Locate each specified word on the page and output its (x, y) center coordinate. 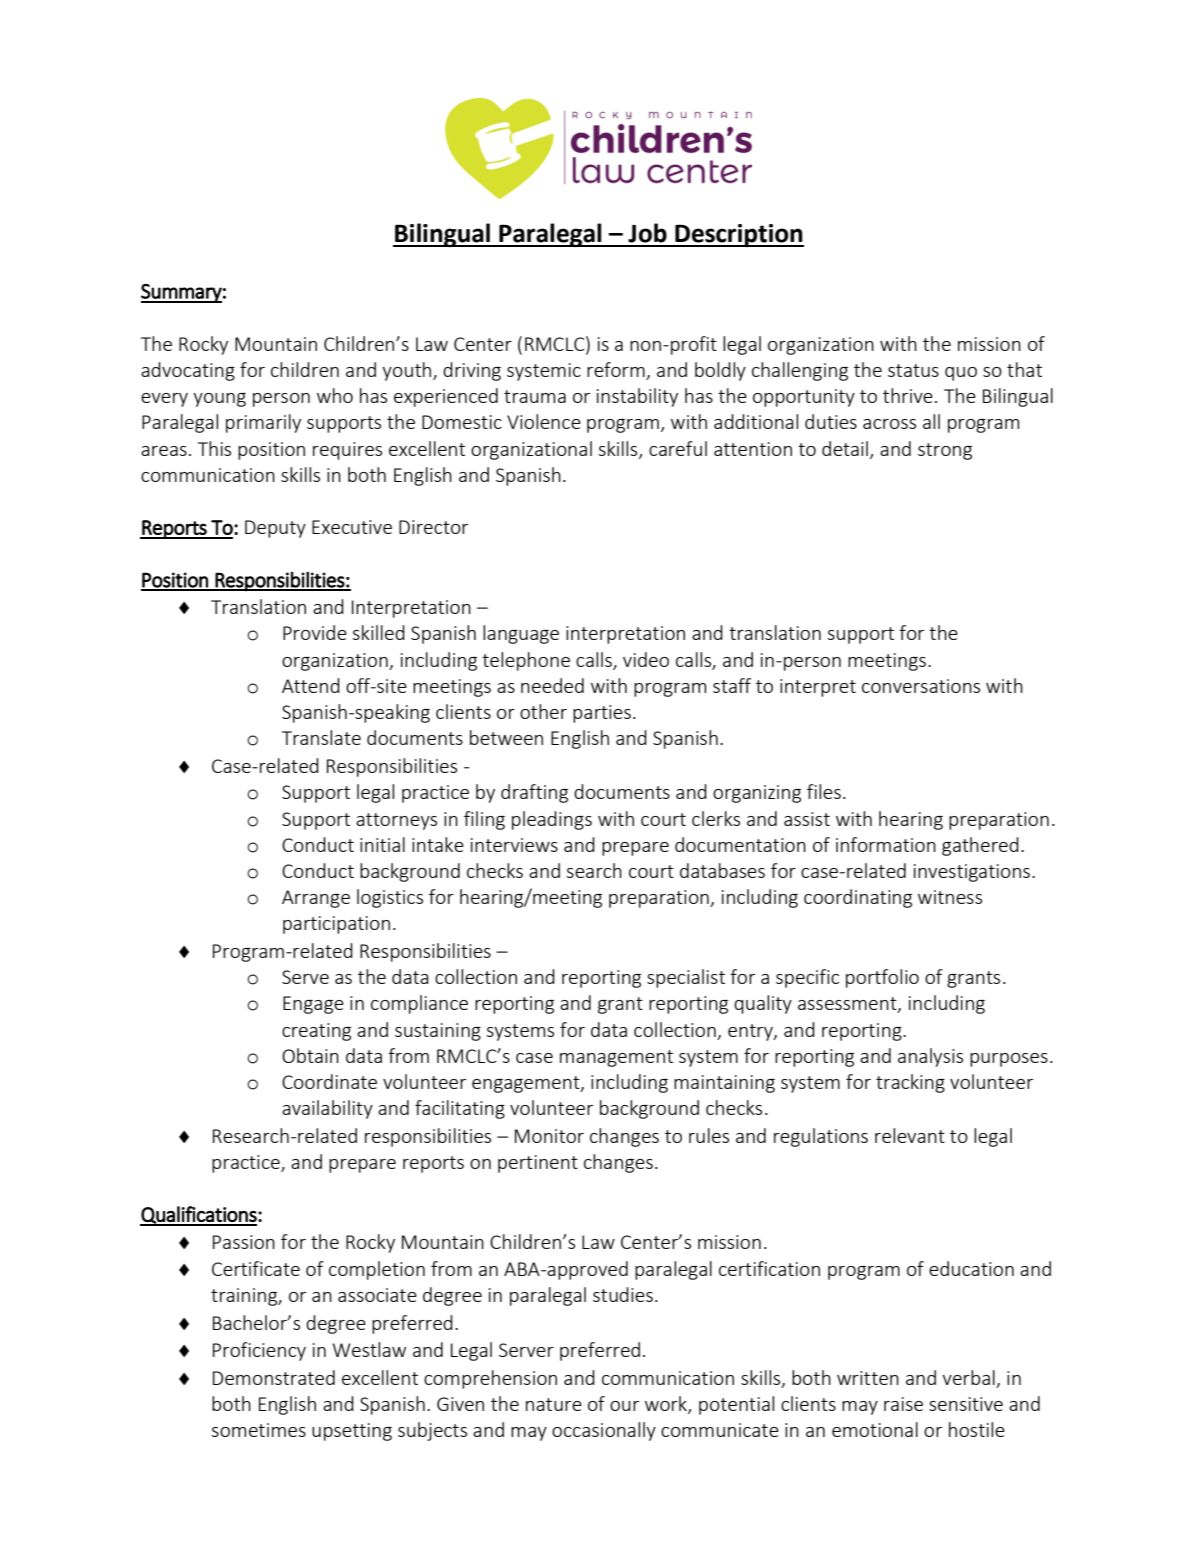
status (913, 370)
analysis (930, 1057)
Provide (315, 632)
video (646, 659)
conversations (921, 686)
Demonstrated (274, 1377)
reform (617, 371)
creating (316, 1032)
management (616, 1058)
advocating (188, 371)
